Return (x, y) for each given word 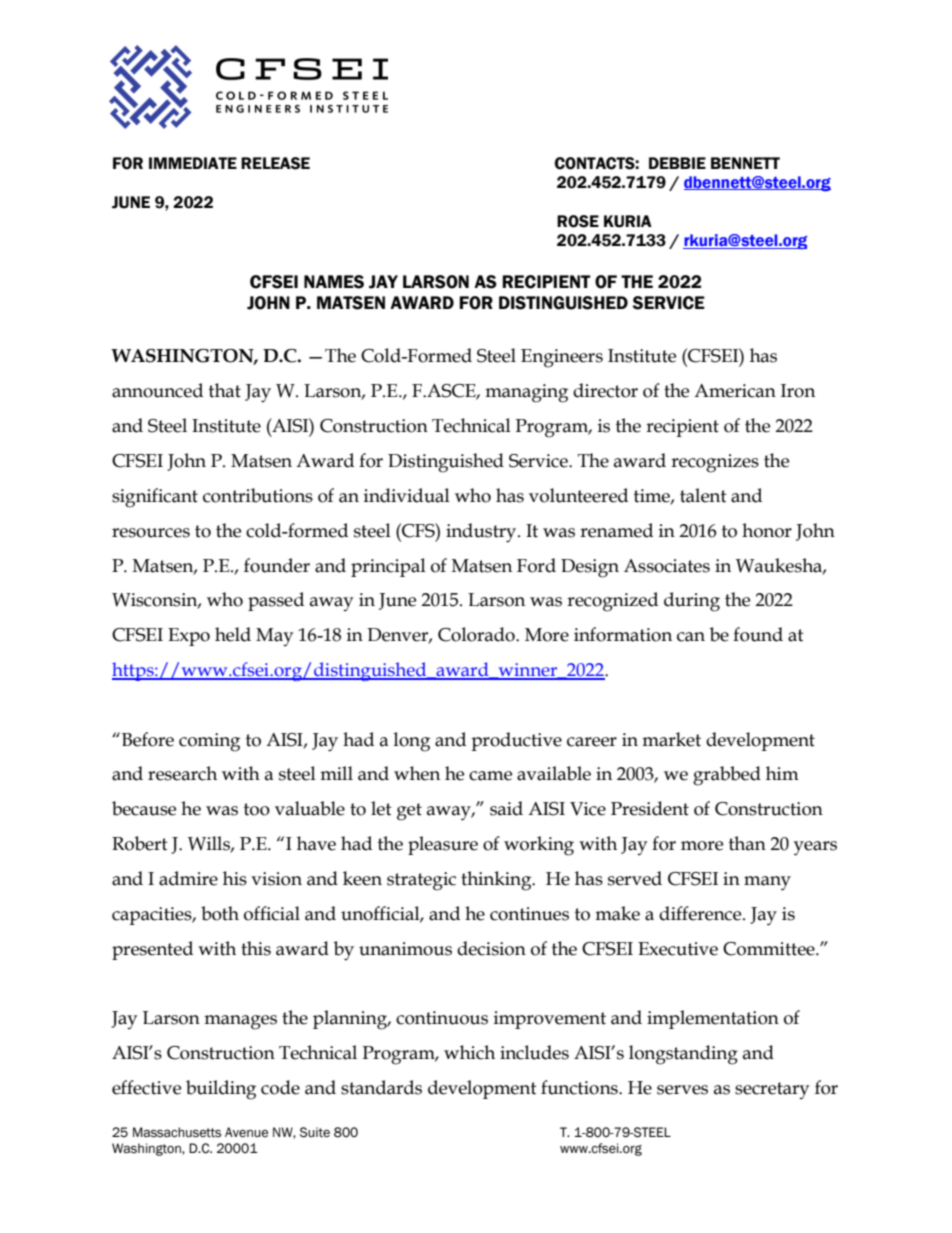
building (221, 1090)
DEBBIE (677, 163)
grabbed (727, 776)
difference (701, 913)
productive (516, 741)
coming (209, 742)
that (225, 390)
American (735, 391)
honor (767, 530)
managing (526, 393)
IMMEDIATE (193, 163)
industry (482, 533)
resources (151, 533)
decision (491, 948)
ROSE (578, 221)
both (220, 913)
